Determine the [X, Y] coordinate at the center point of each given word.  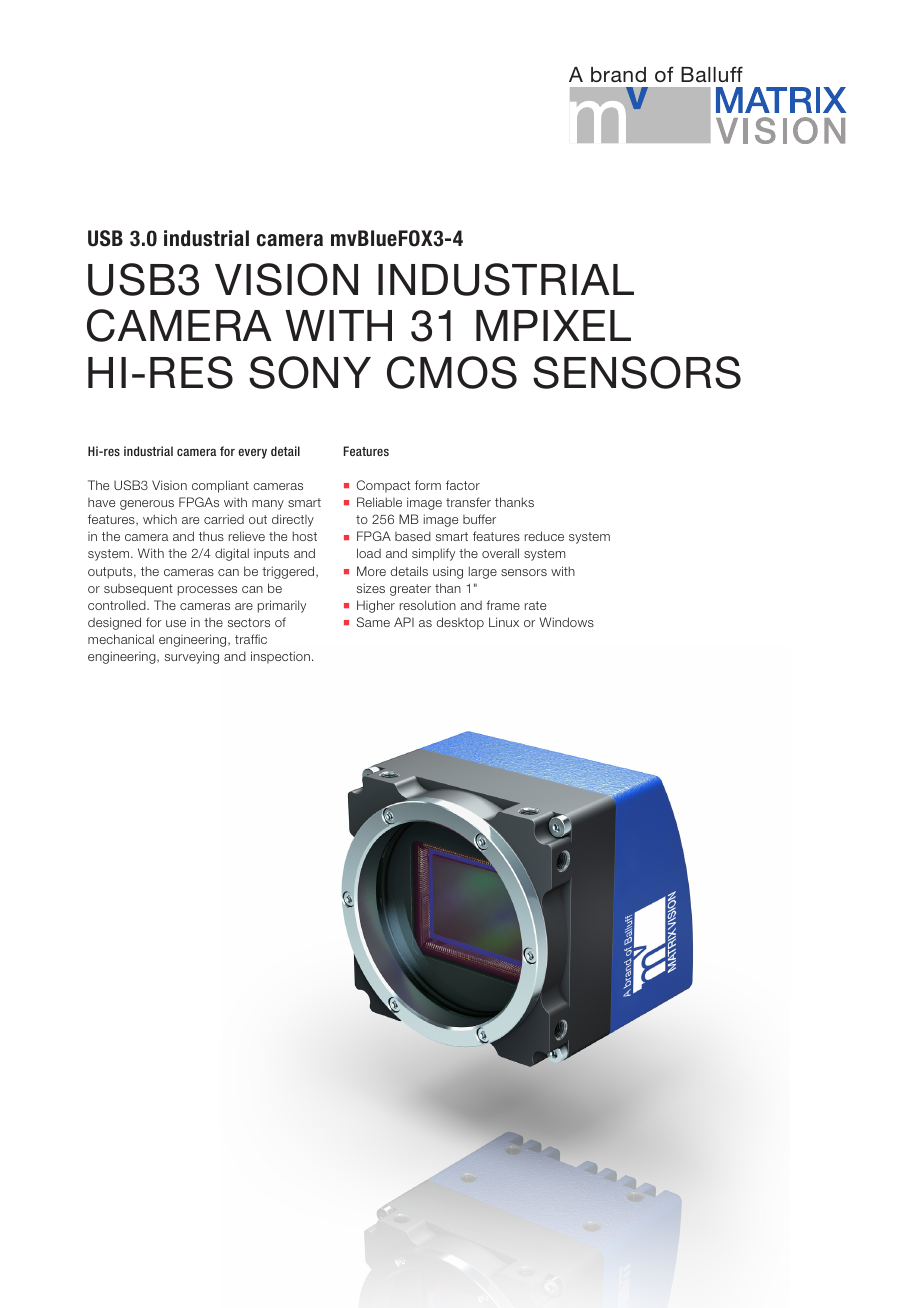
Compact [383, 486]
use [176, 623]
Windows [566, 622]
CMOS [452, 372]
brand [618, 74]
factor [463, 485]
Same [373, 622]
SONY [310, 372]
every [252, 453]
